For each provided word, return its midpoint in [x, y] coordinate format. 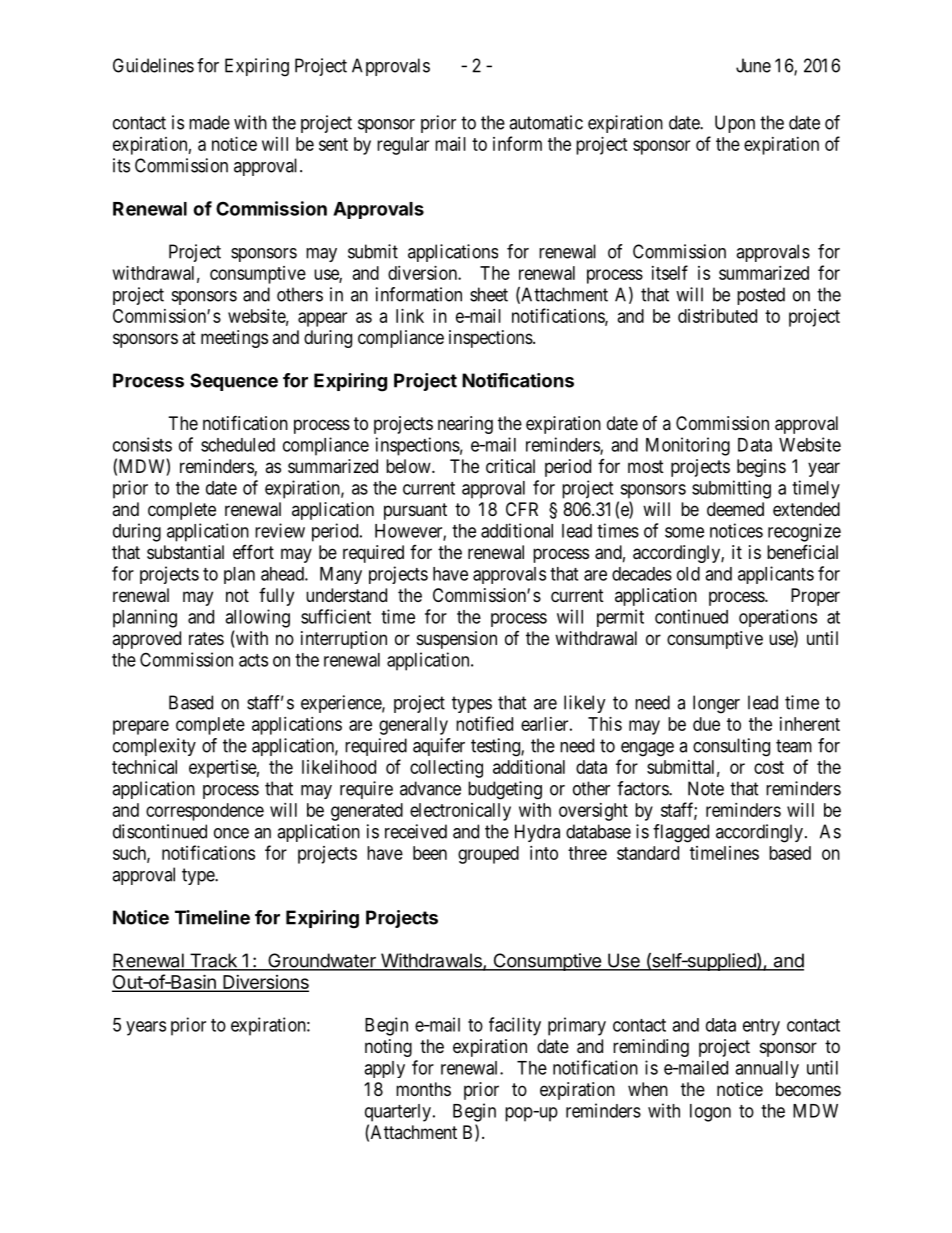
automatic [546, 122]
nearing [465, 425]
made [209, 122]
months [423, 1089]
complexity [154, 747]
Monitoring [688, 446]
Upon [735, 124]
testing [496, 747]
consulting [731, 747]
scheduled [238, 445]
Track [213, 961]
